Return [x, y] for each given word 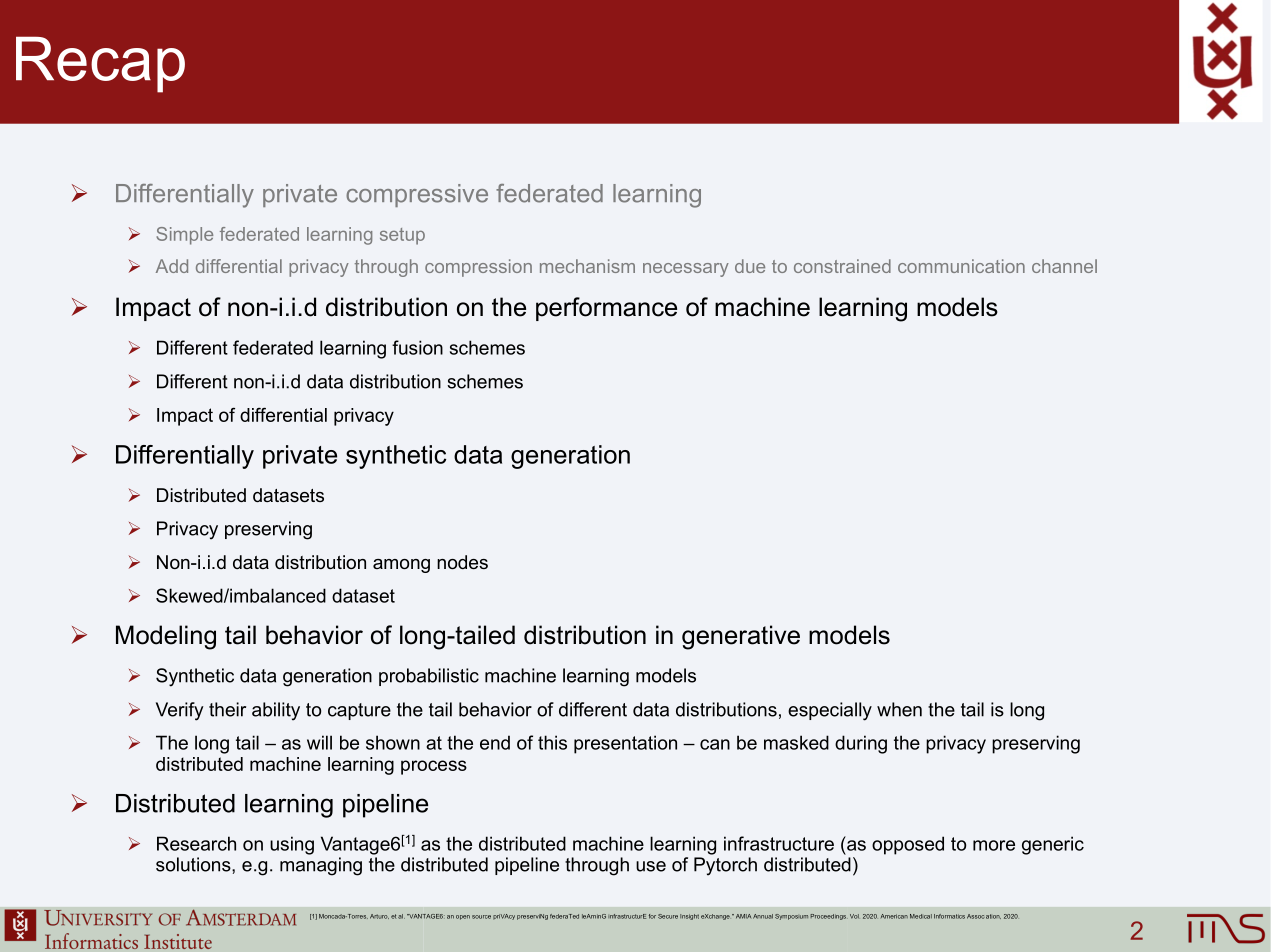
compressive [417, 195]
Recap [100, 64]
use [651, 866]
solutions [194, 864]
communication [961, 266]
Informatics [949, 916]
